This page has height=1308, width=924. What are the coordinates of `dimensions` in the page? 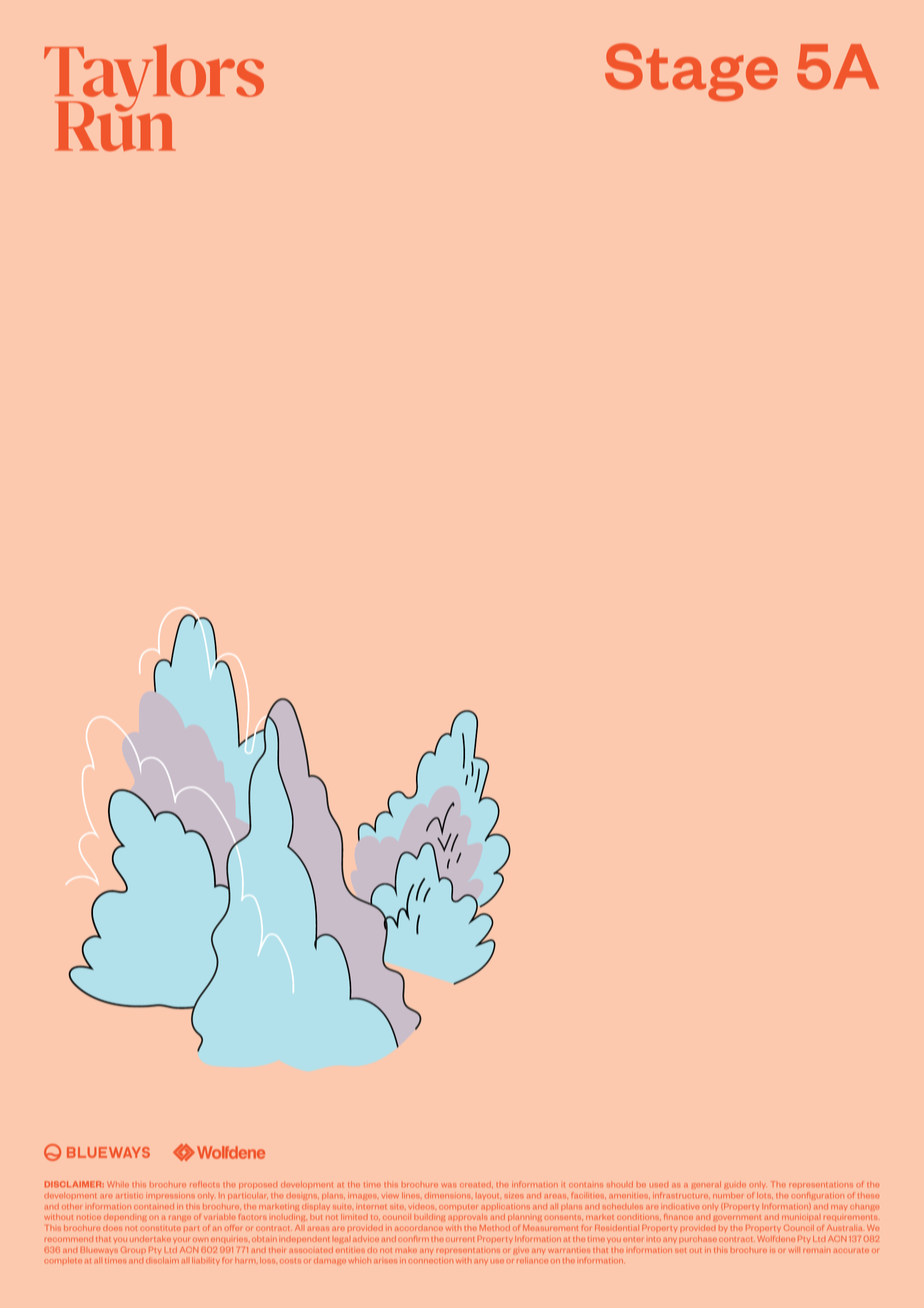 It's located at (449, 1195).
